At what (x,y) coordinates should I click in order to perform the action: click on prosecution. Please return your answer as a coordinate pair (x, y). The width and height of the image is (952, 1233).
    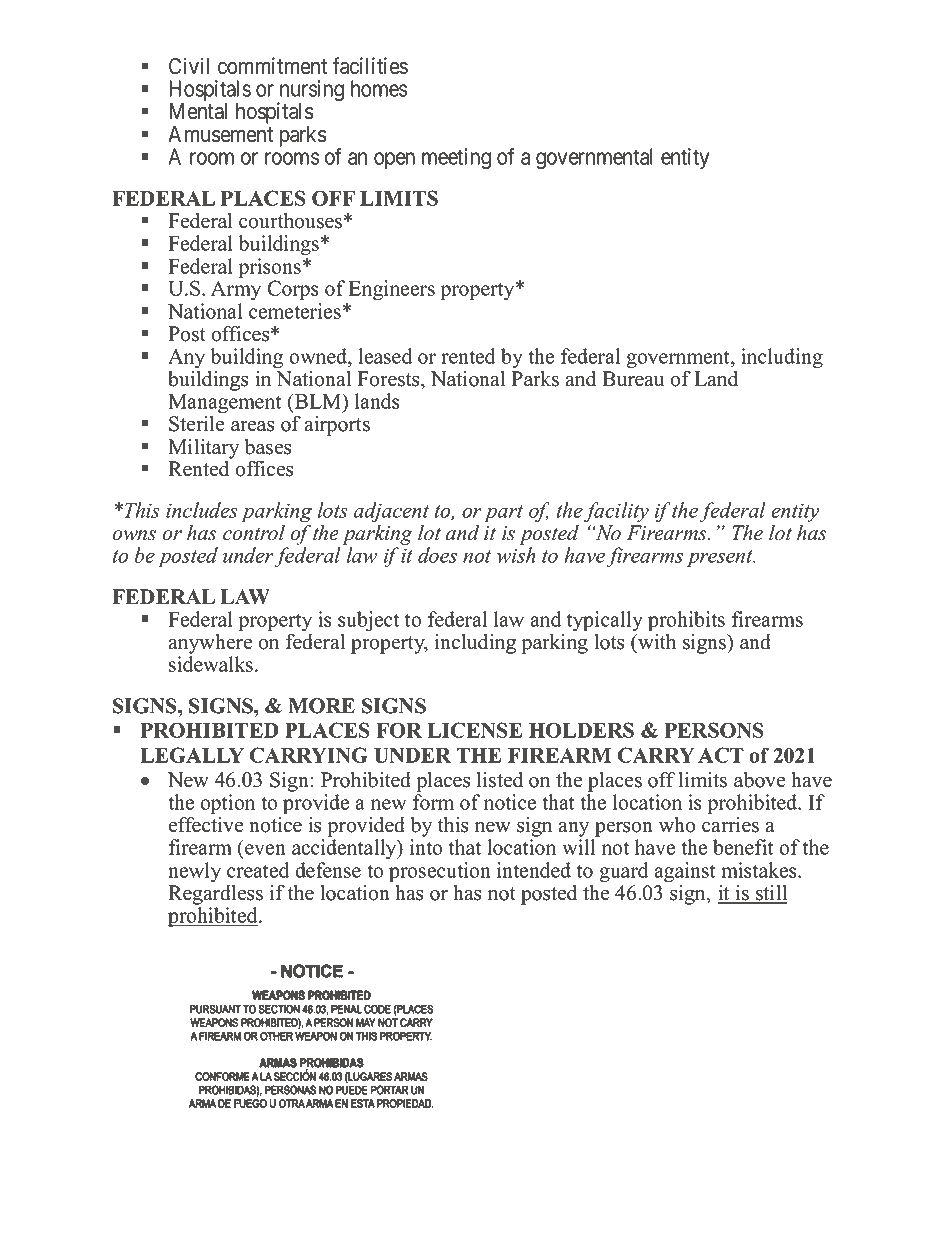
    Looking at the image, I should click on (440, 872).
